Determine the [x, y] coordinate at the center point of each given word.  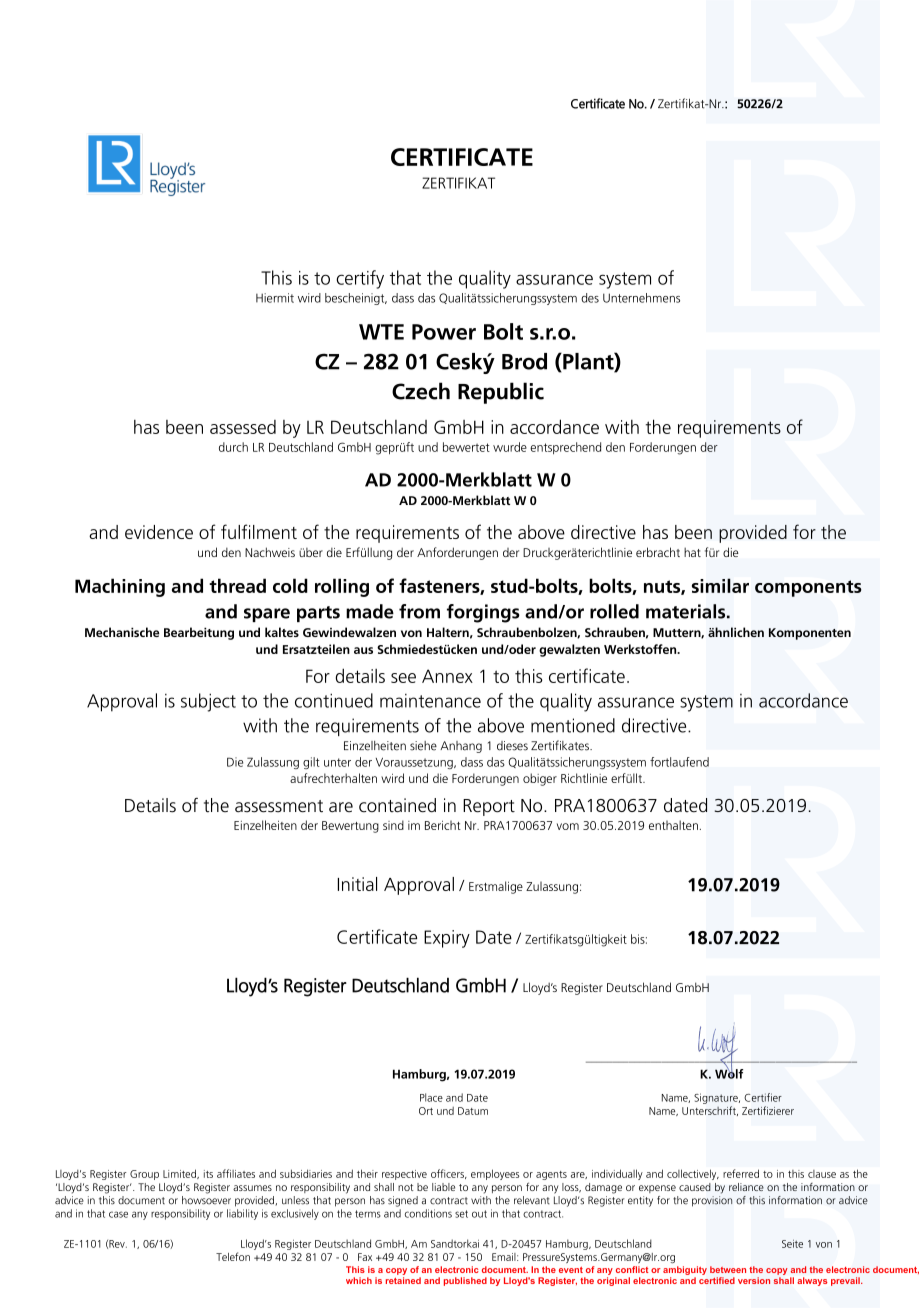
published [465, 1281]
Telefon [233, 1256]
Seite [792, 1244]
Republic [501, 393]
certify [360, 279]
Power [444, 332]
